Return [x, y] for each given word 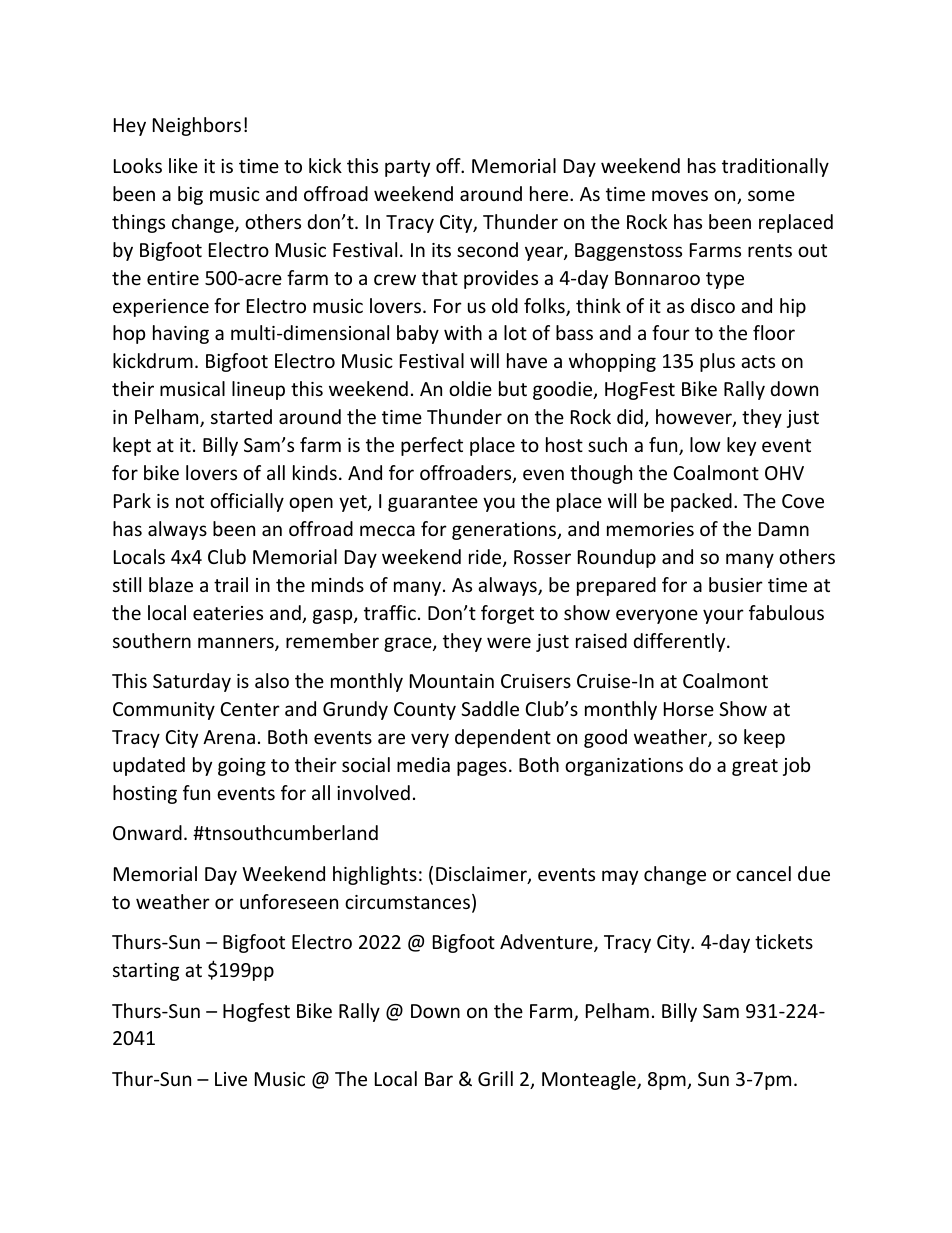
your [723, 616]
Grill [495, 1078]
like [183, 165]
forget [507, 614]
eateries [228, 613]
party [407, 168]
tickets [784, 941]
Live [231, 1079]
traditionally [775, 167]
